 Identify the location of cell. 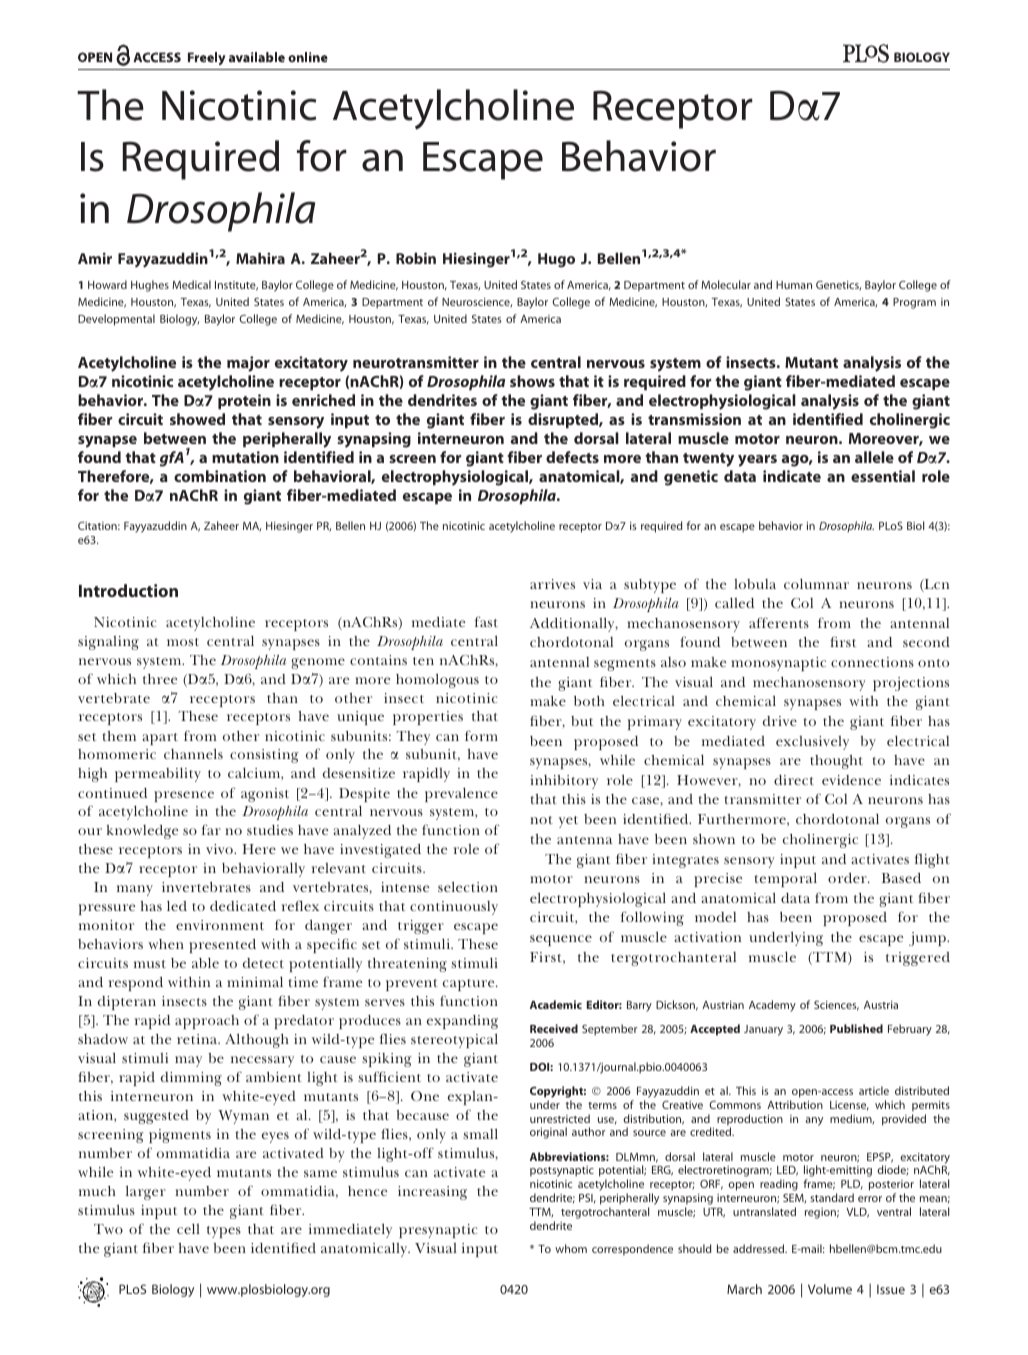
(188, 1228).
